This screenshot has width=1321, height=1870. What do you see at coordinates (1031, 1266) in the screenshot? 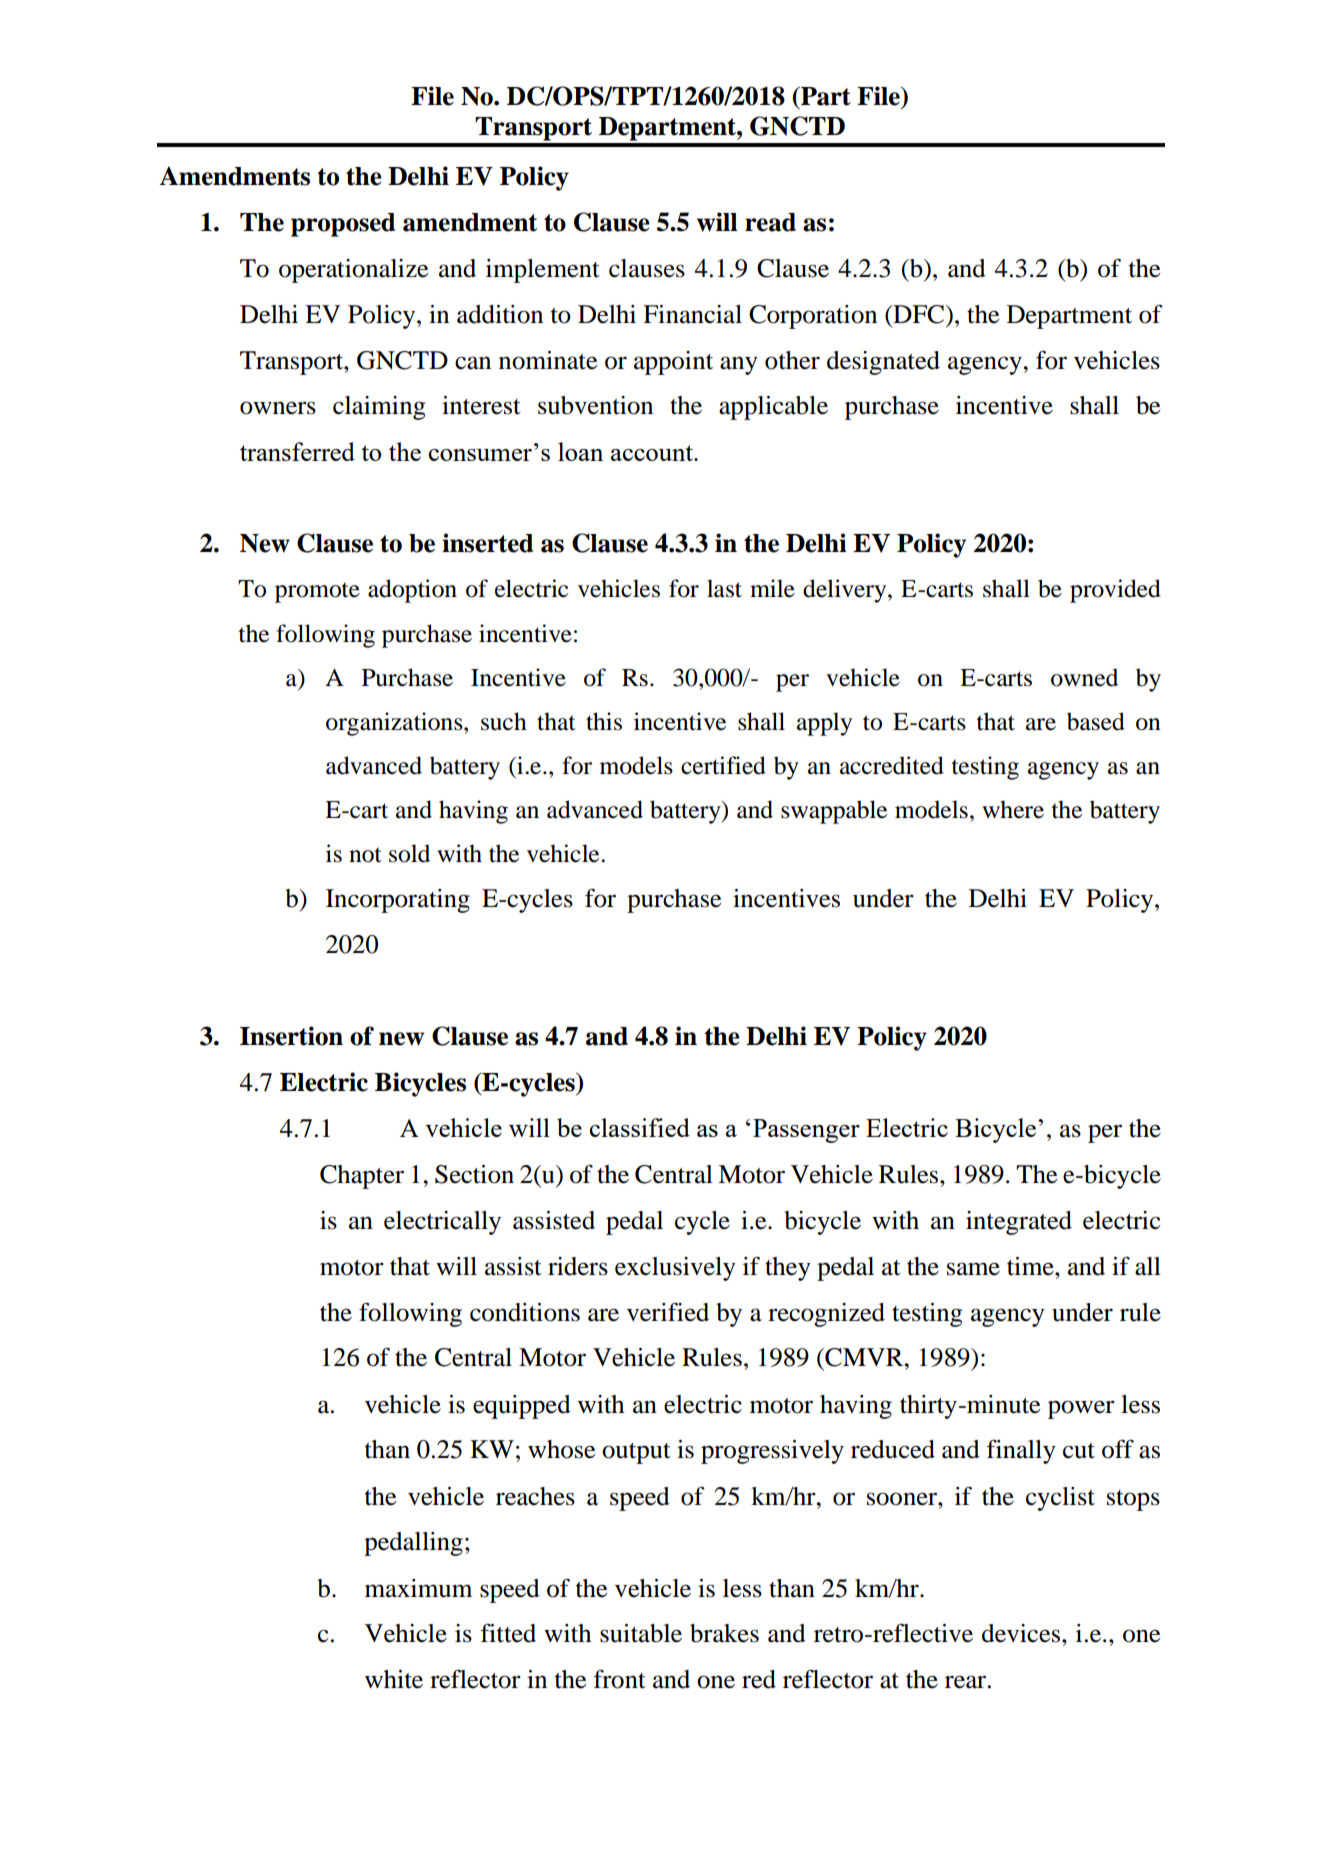
I see `time` at bounding box center [1031, 1266].
